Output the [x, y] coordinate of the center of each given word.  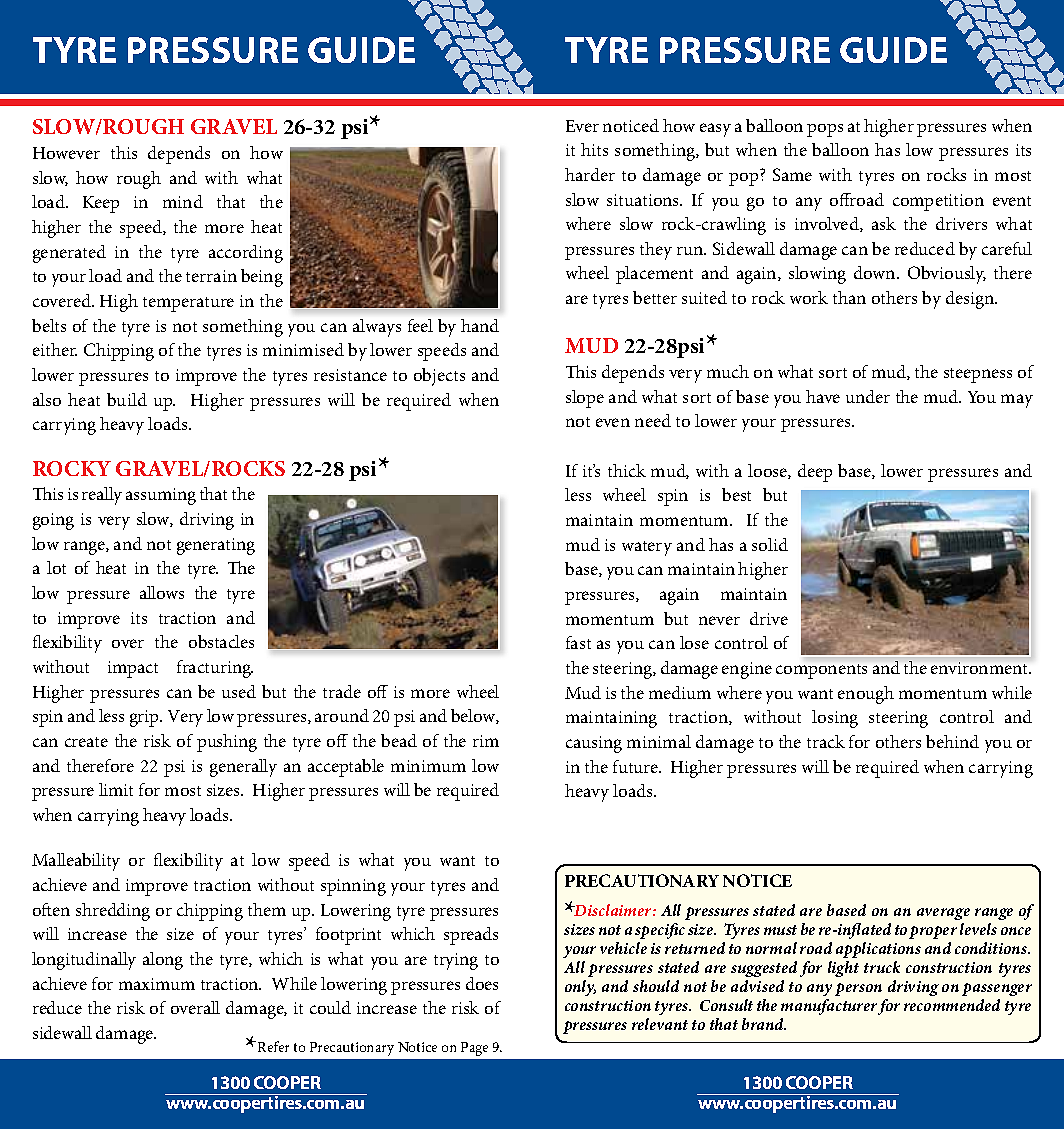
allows [162, 592]
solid [770, 544]
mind [183, 201]
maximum [157, 984]
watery [647, 548]
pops [825, 130]
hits [594, 149]
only [580, 988]
